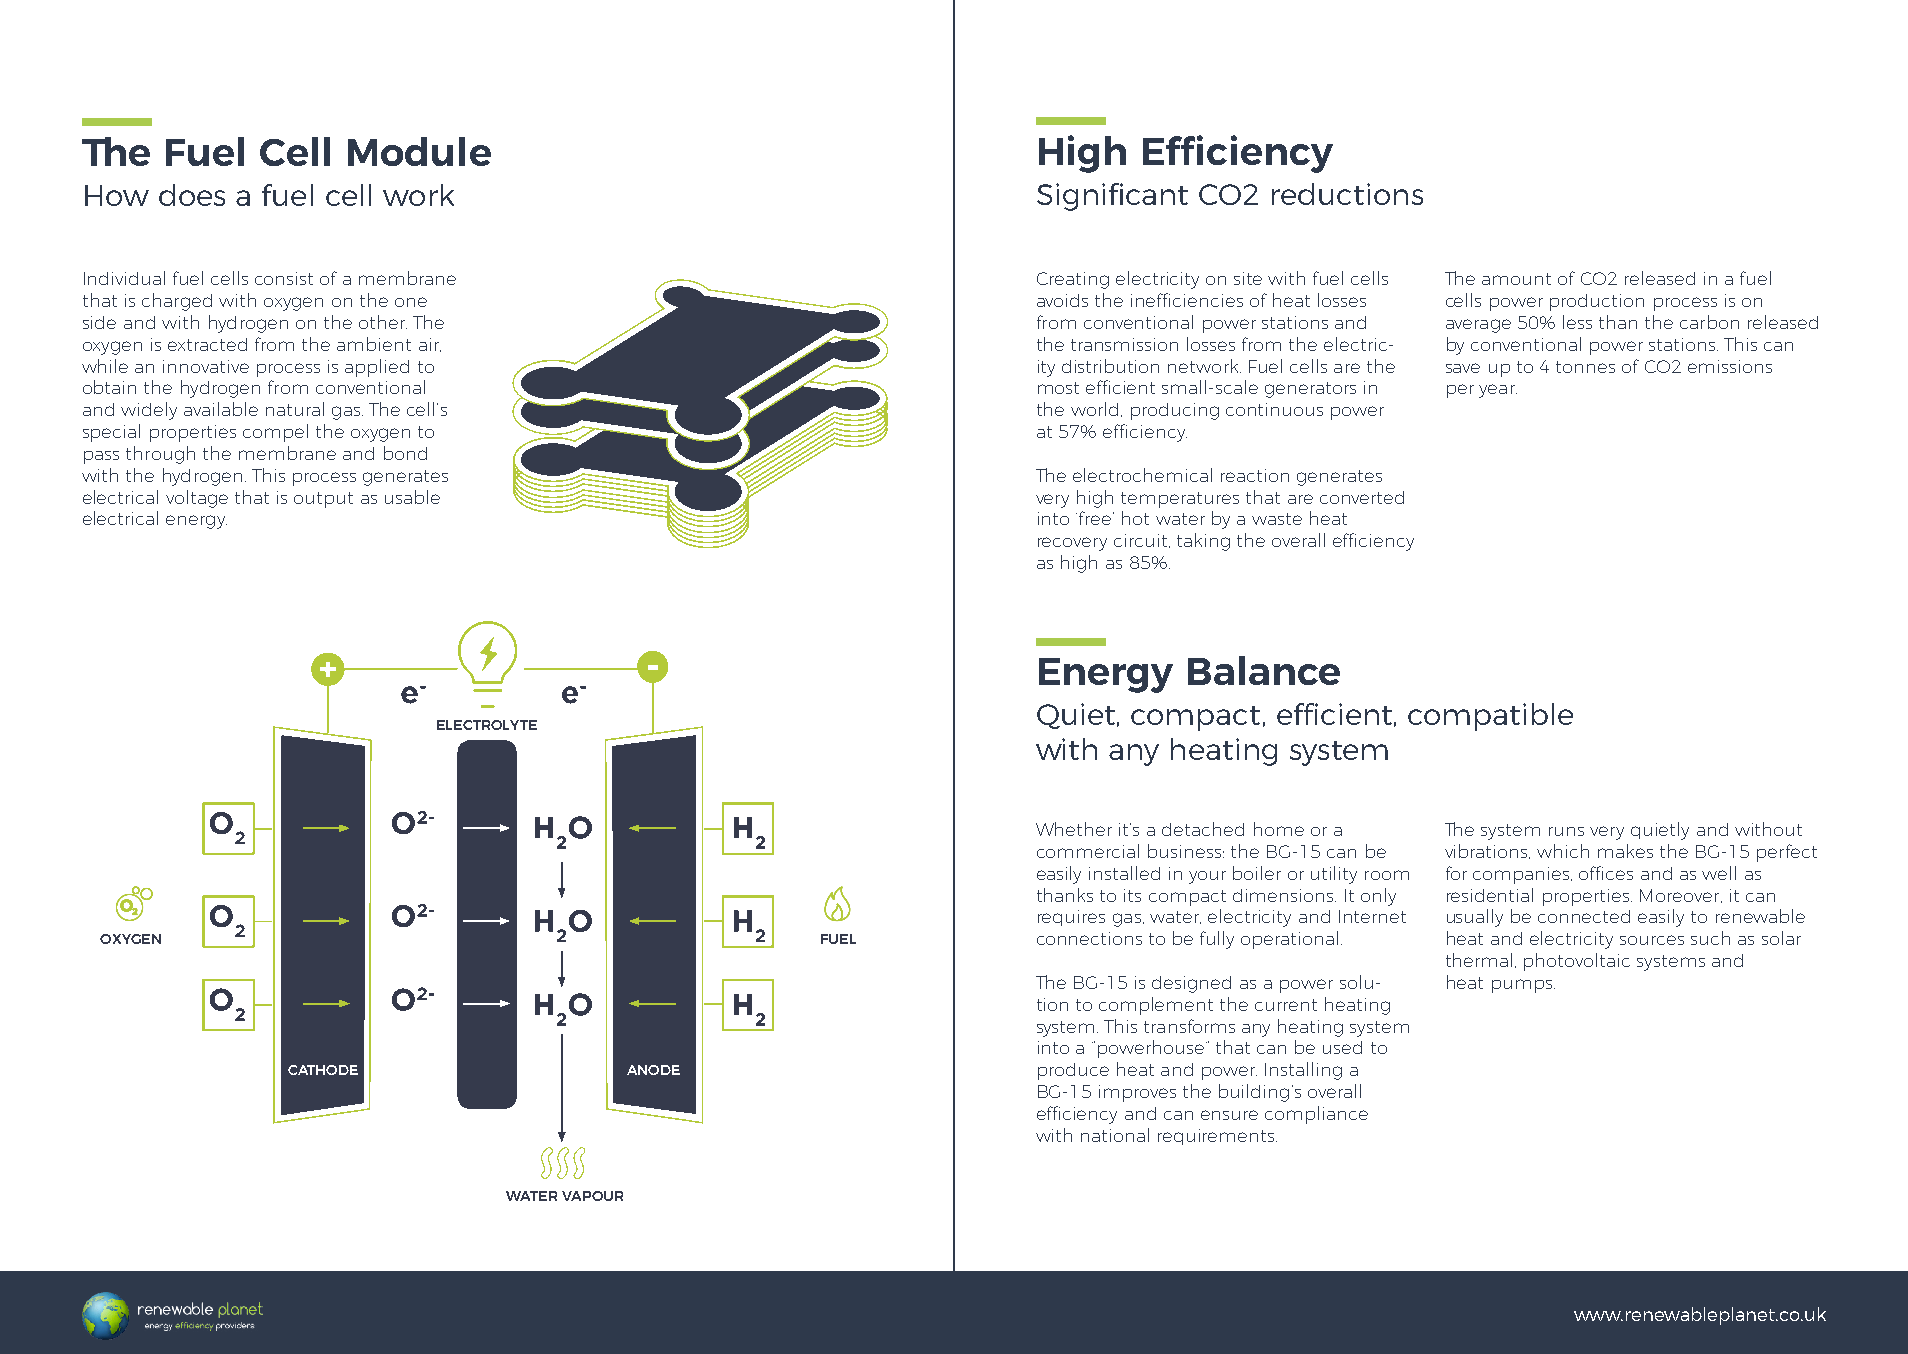 The image size is (1908, 1354). Describe the element at coordinates (1362, 497) in the document. I see `converted` at that location.
